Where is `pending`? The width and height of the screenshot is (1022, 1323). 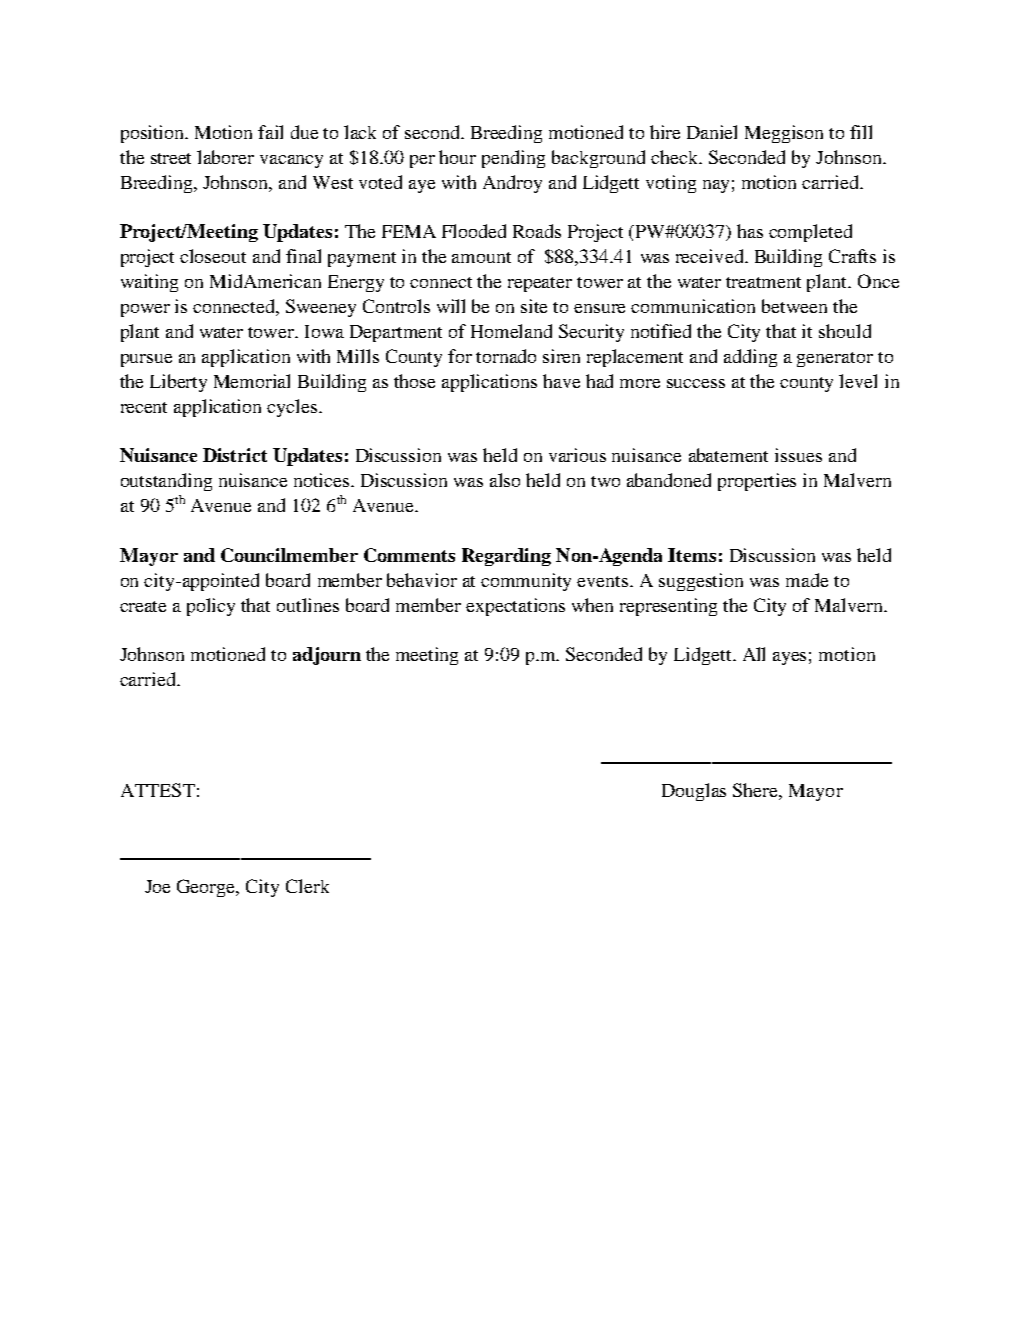 pending is located at coordinates (513, 159).
